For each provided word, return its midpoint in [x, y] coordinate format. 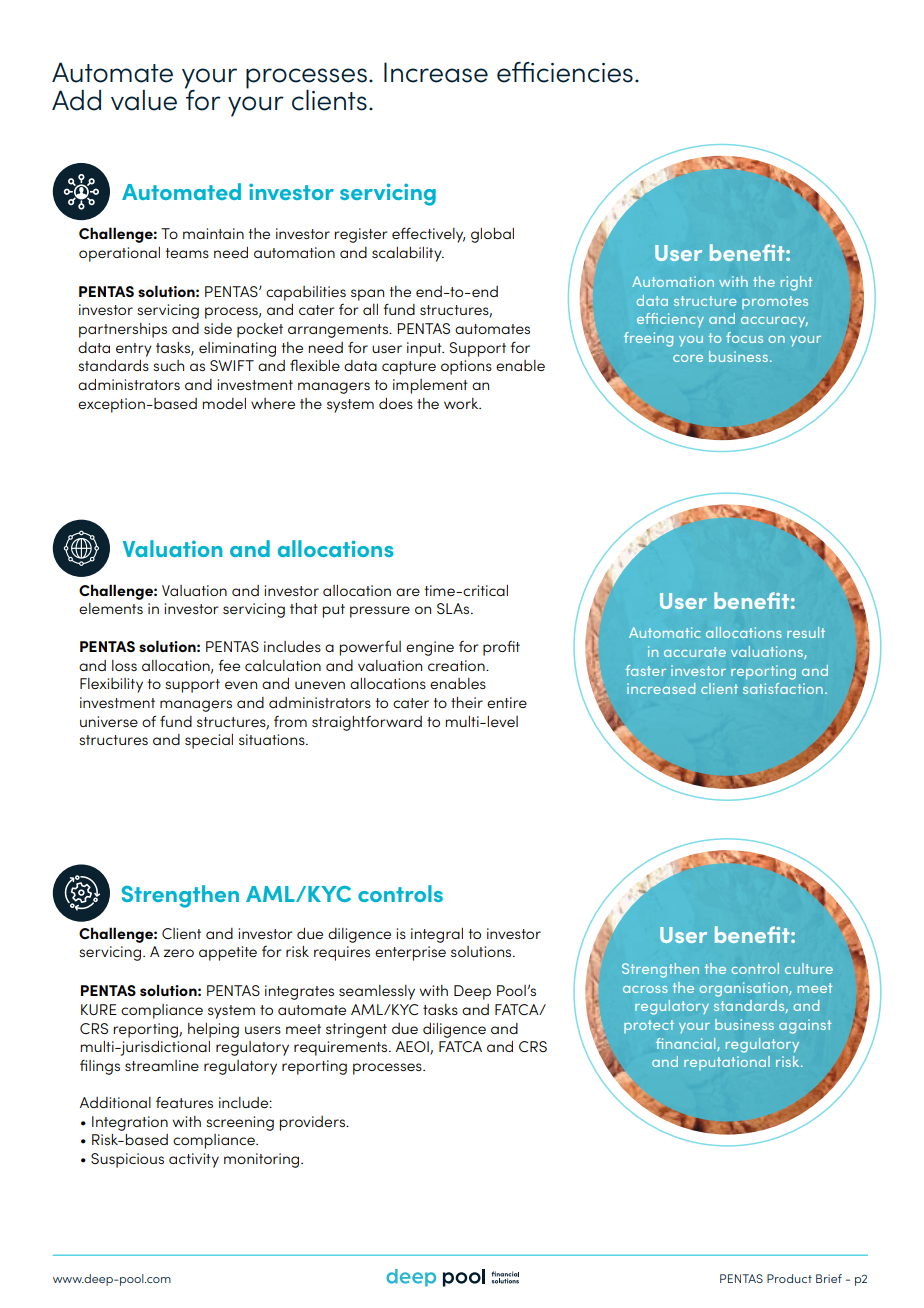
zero [179, 953]
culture [809, 968]
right [796, 283]
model [224, 403]
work [462, 403]
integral [437, 935]
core [688, 358]
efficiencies [565, 72]
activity [194, 1160]
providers [313, 1123]
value [144, 100]
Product [789, 1278]
